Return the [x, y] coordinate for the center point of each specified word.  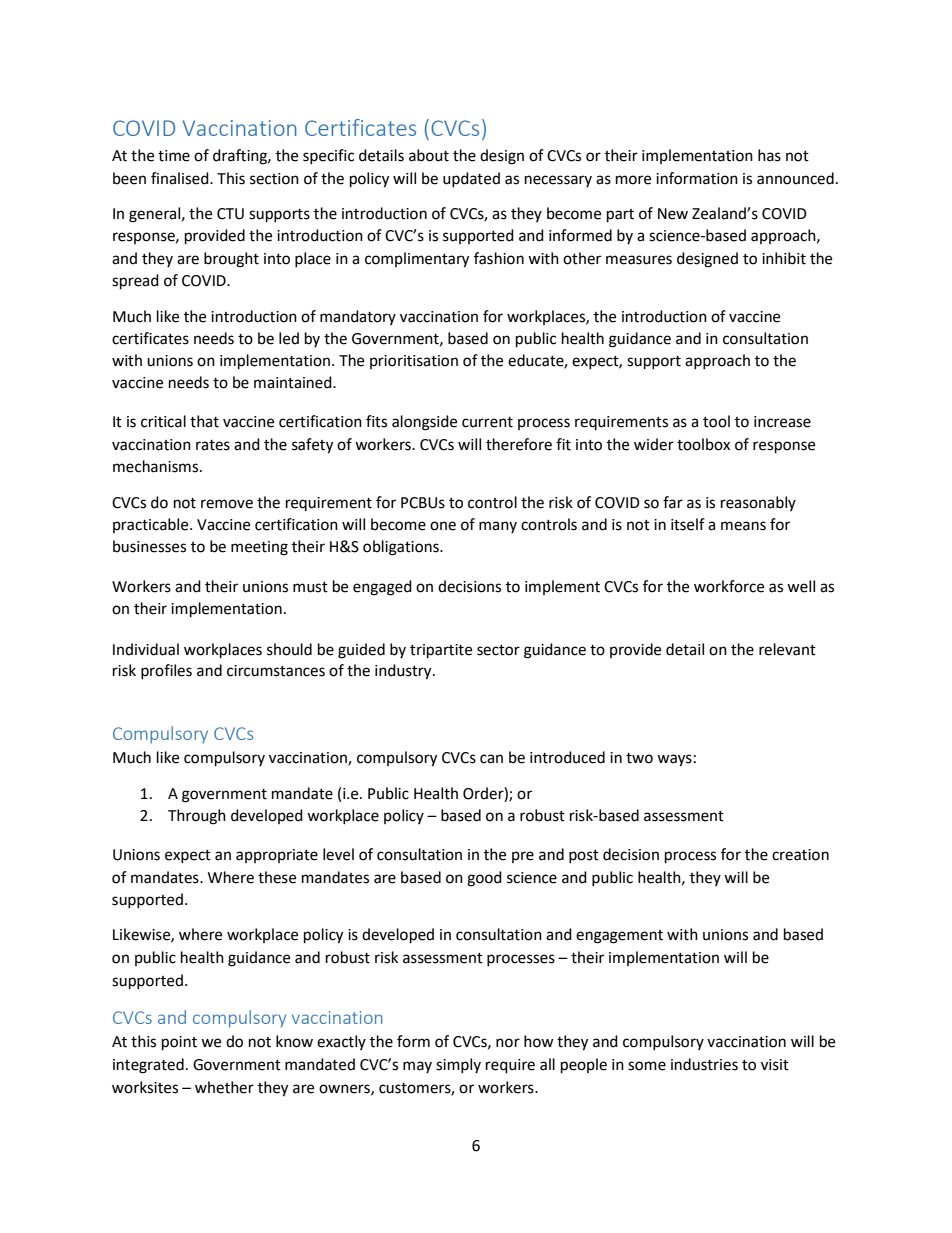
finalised [181, 178]
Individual [146, 649]
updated [471, 179]
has [769, 155]
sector [498, 650]
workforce [729, 586]
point [179, 1043]
